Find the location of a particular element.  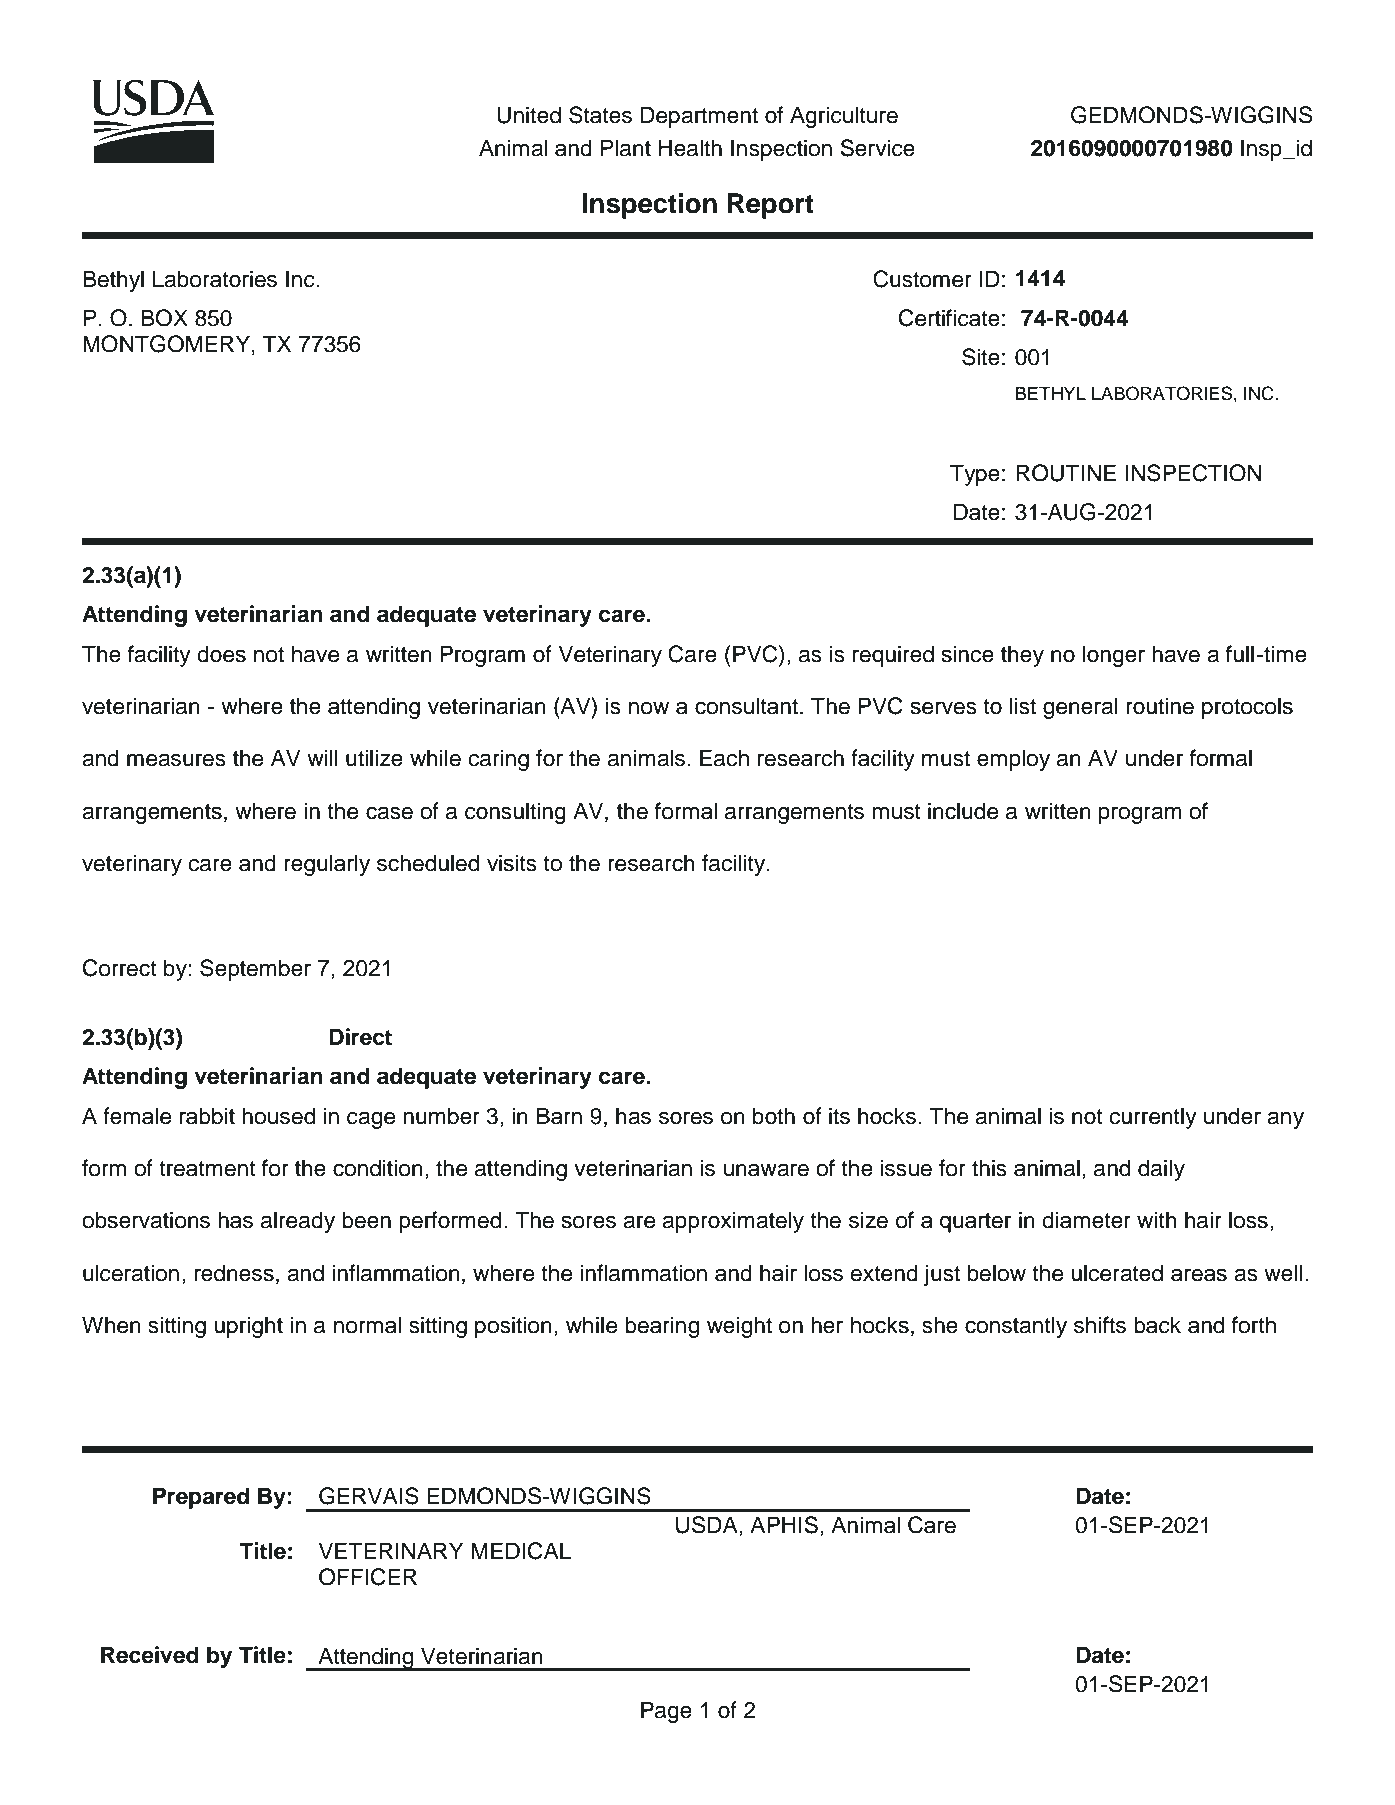

visits is located at coordinates (512, 863).
